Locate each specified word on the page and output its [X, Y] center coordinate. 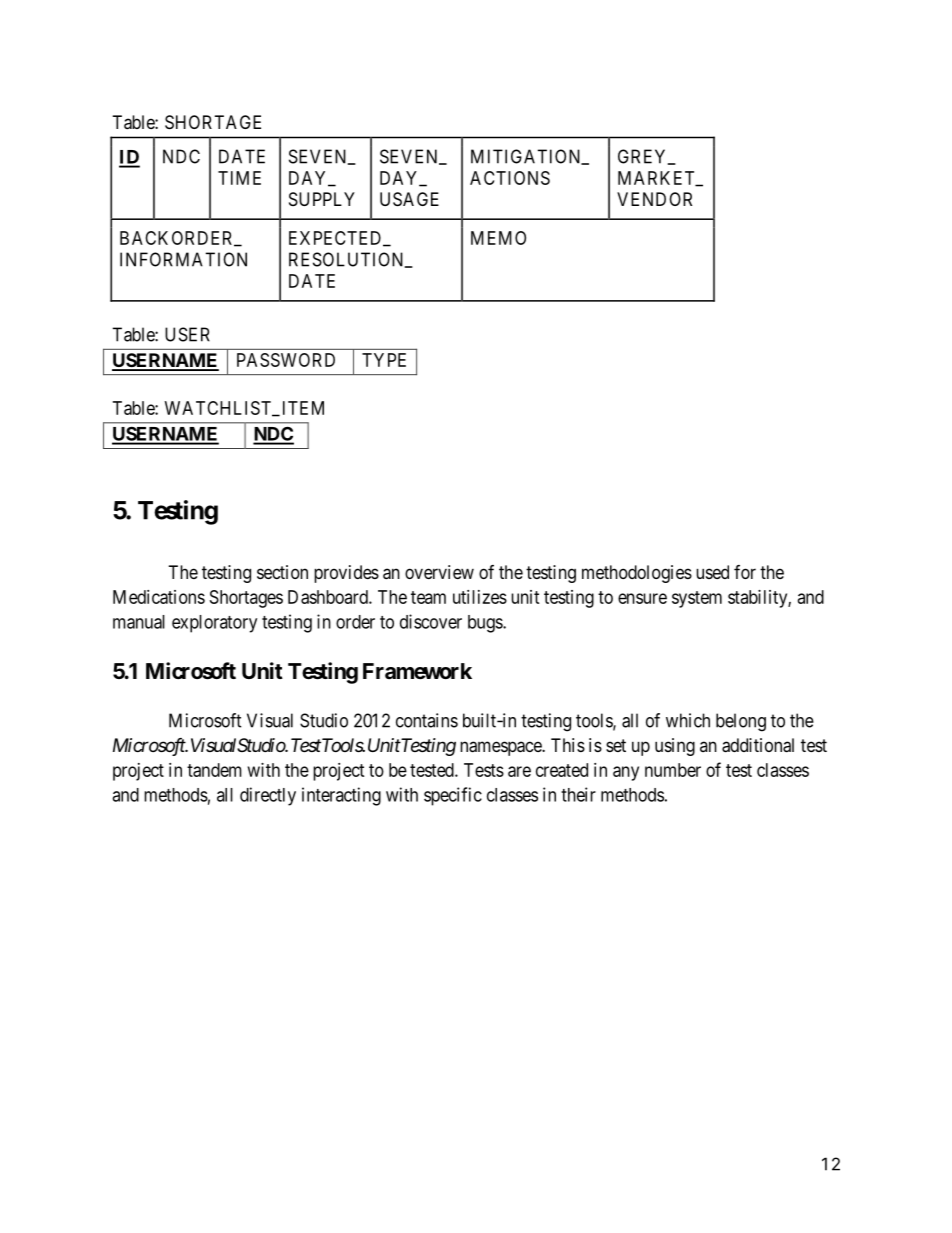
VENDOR [654, 199]
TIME [239, 178]
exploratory [214, 624]
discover [431, 621]
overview [439, 572]
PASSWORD [286, 360]
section [282, 572]
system [697, 599]
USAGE [409, 199]
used [712, 572]
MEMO [498, 238]
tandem [214, 770]
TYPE [384, 360]
